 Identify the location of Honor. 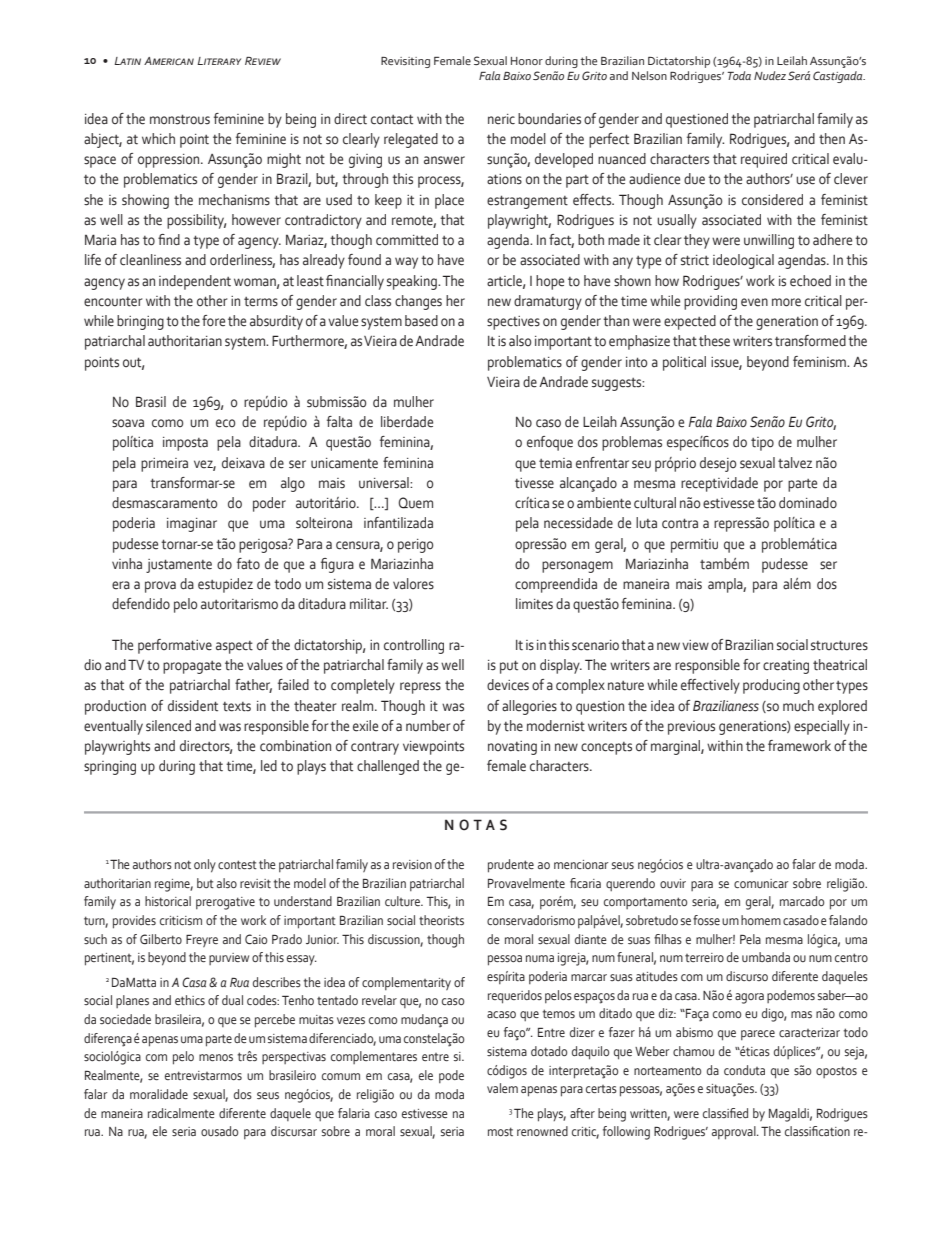
(527, 61).
